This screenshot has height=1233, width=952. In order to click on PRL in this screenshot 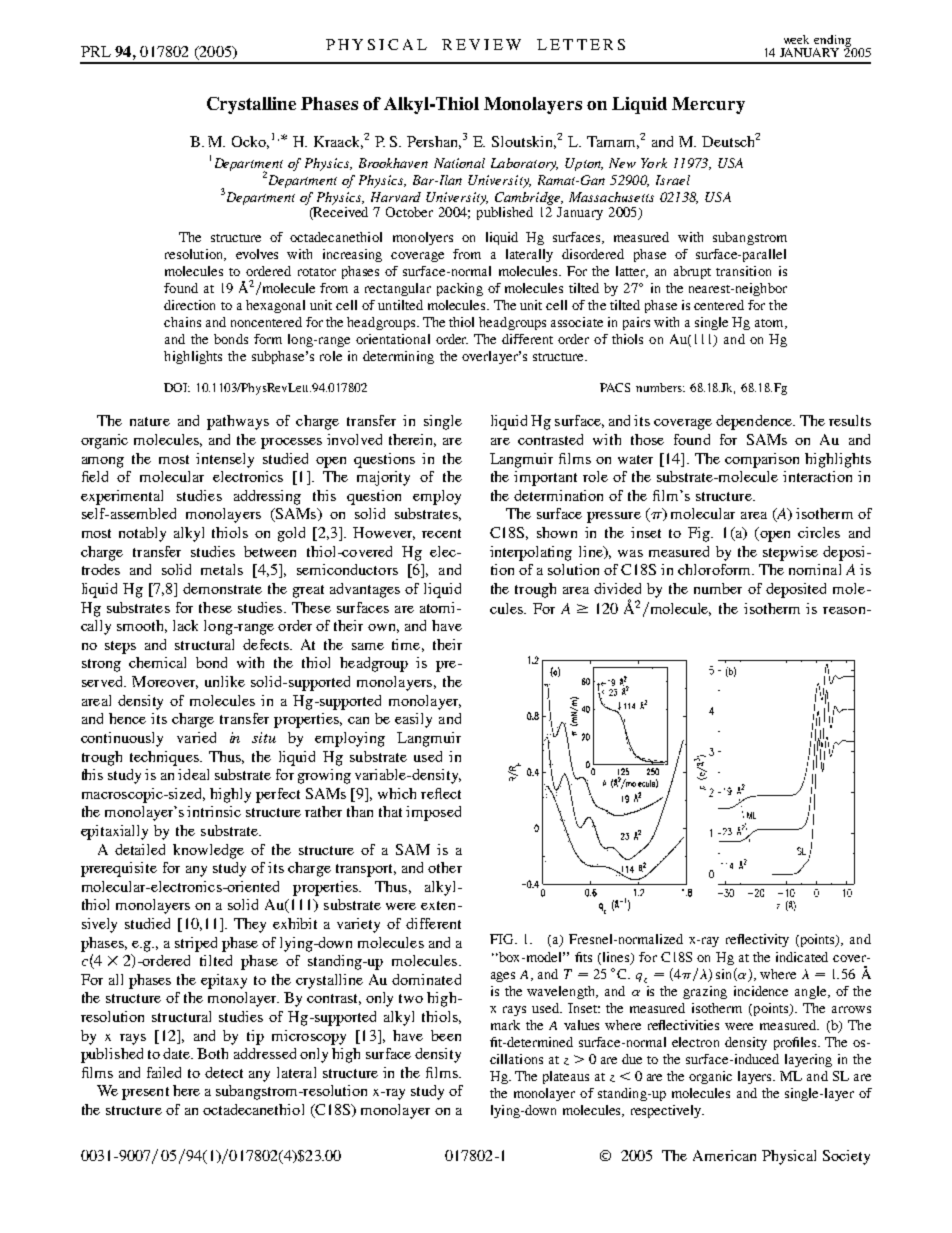, I will do `click(96, 51)`.
